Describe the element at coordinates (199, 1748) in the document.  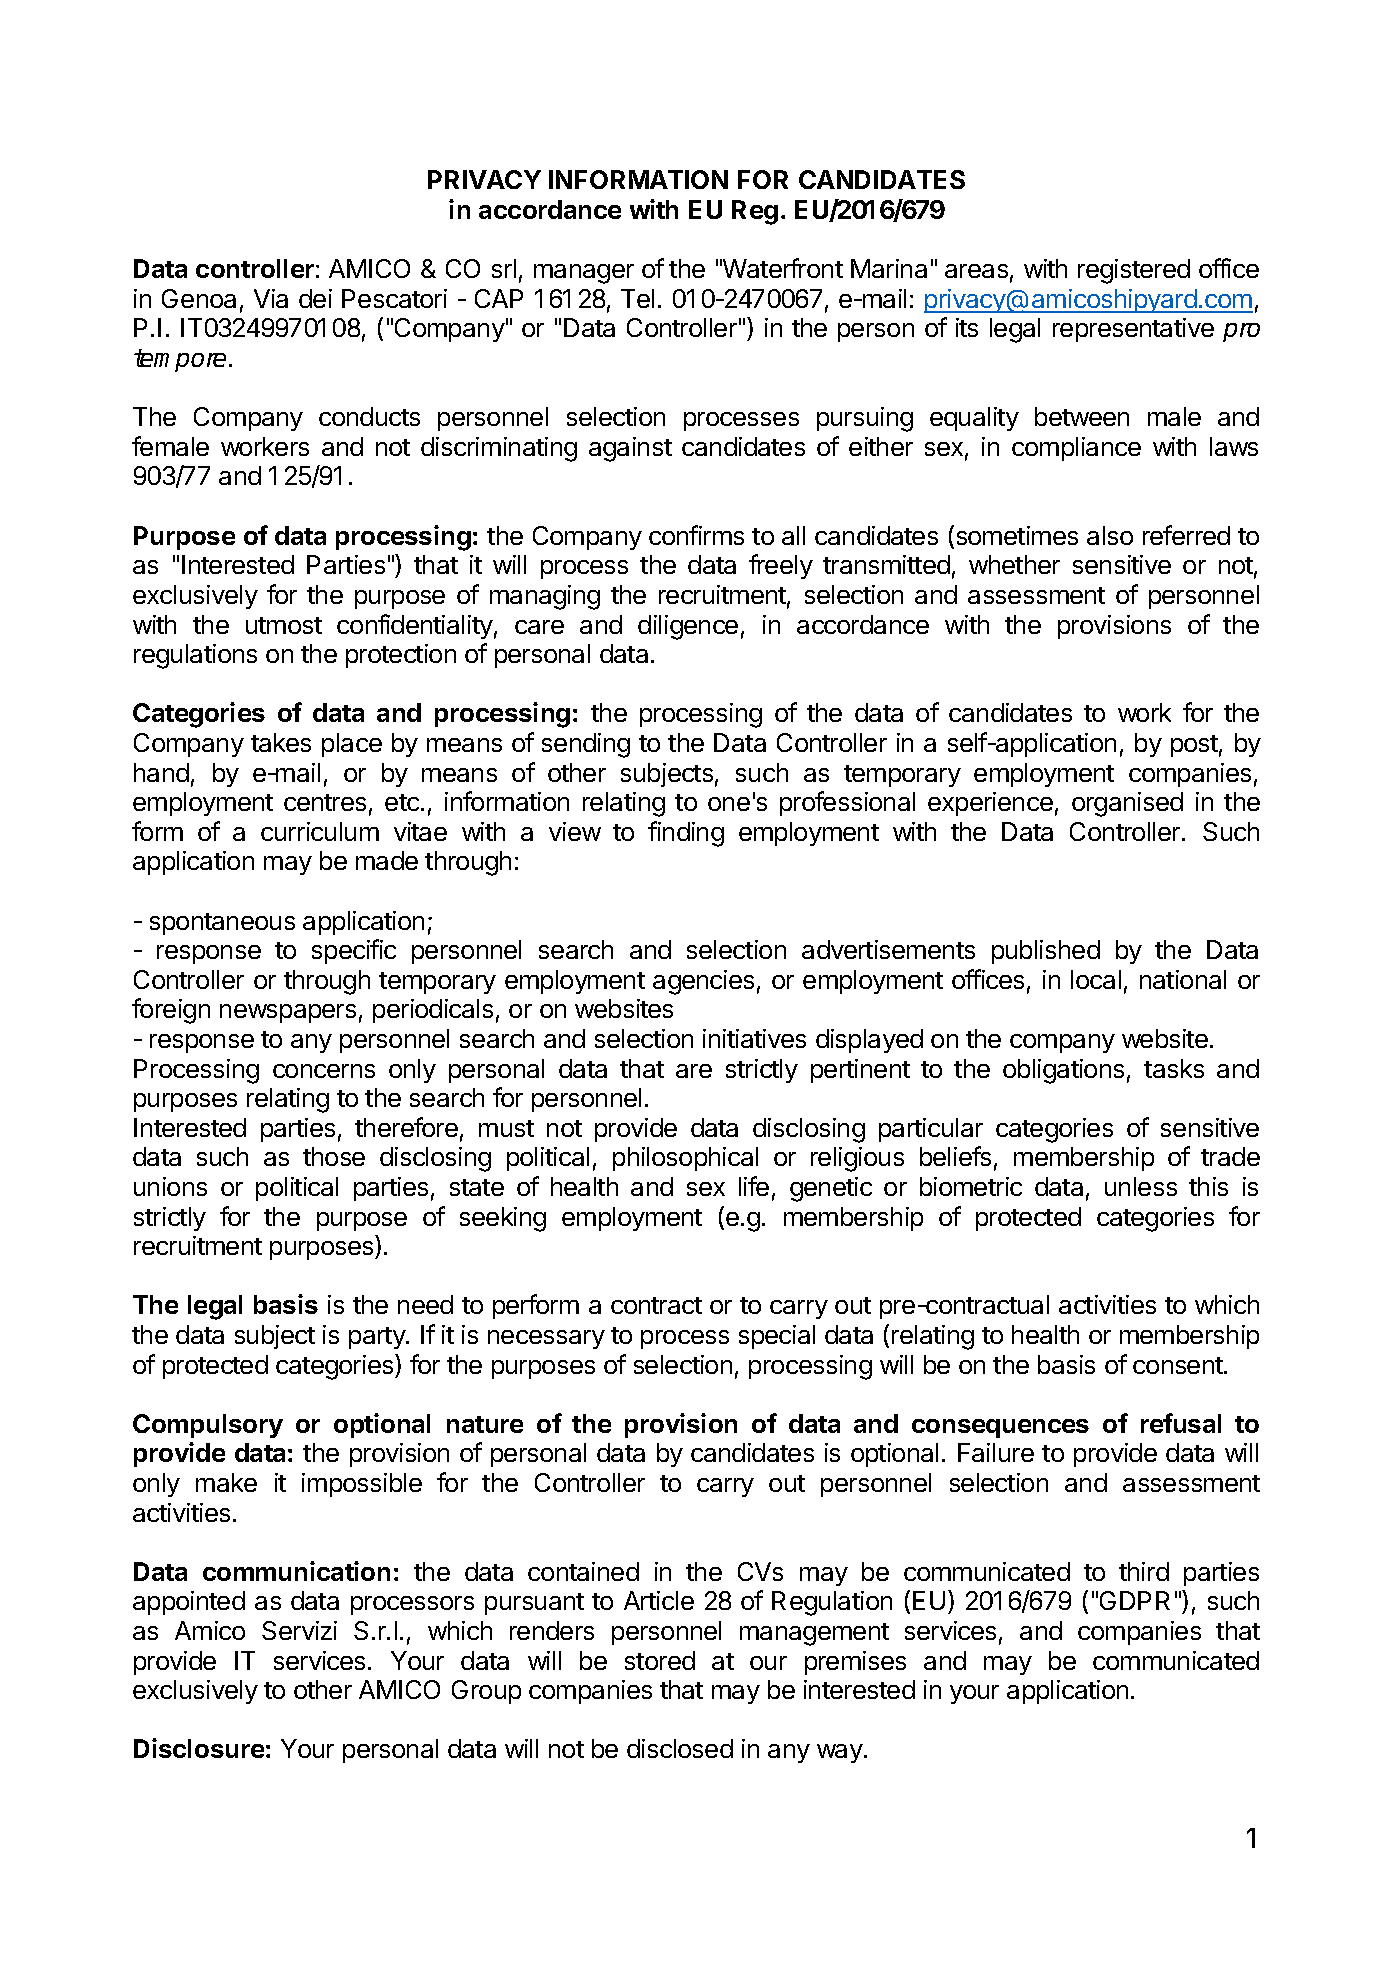
I see `Disclosure` at that location.
